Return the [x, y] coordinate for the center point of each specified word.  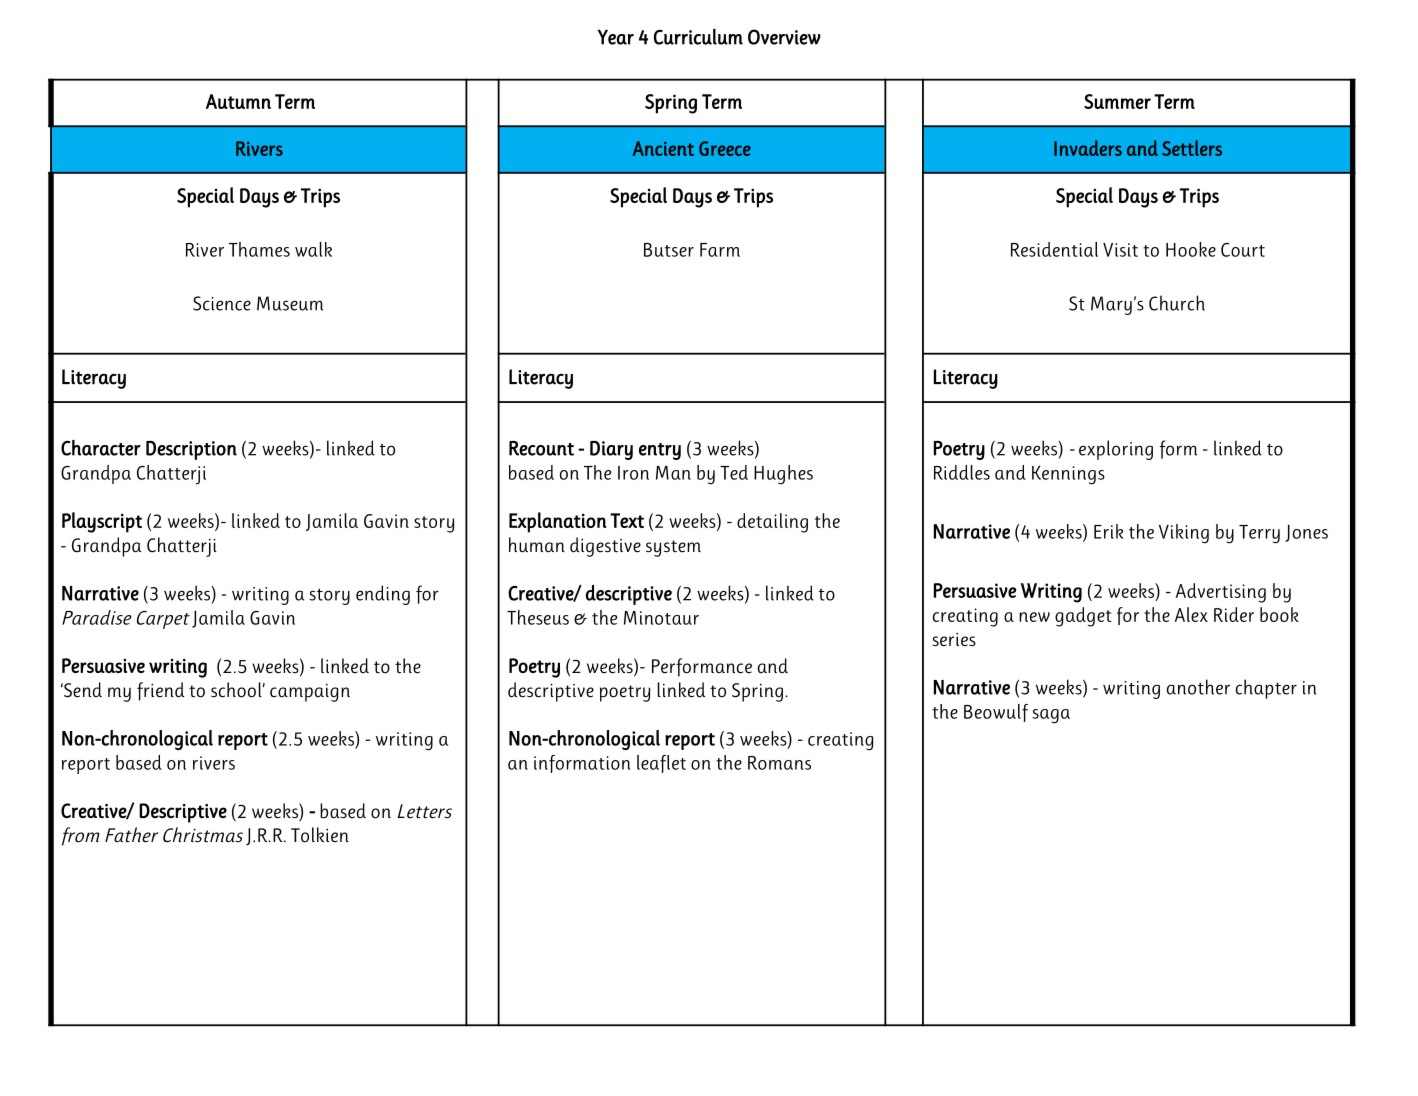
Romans [779, 763]
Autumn [238, 101]
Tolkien [320, 835]
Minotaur [661, 618]
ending [383, 595]
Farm [720, 250]
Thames [259, 249]
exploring [1116, 450]
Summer [1117, 101]
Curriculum [698, 37]
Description [191, 450]
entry [660, 451]
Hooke [1191, 249]
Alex [1191, 614]
